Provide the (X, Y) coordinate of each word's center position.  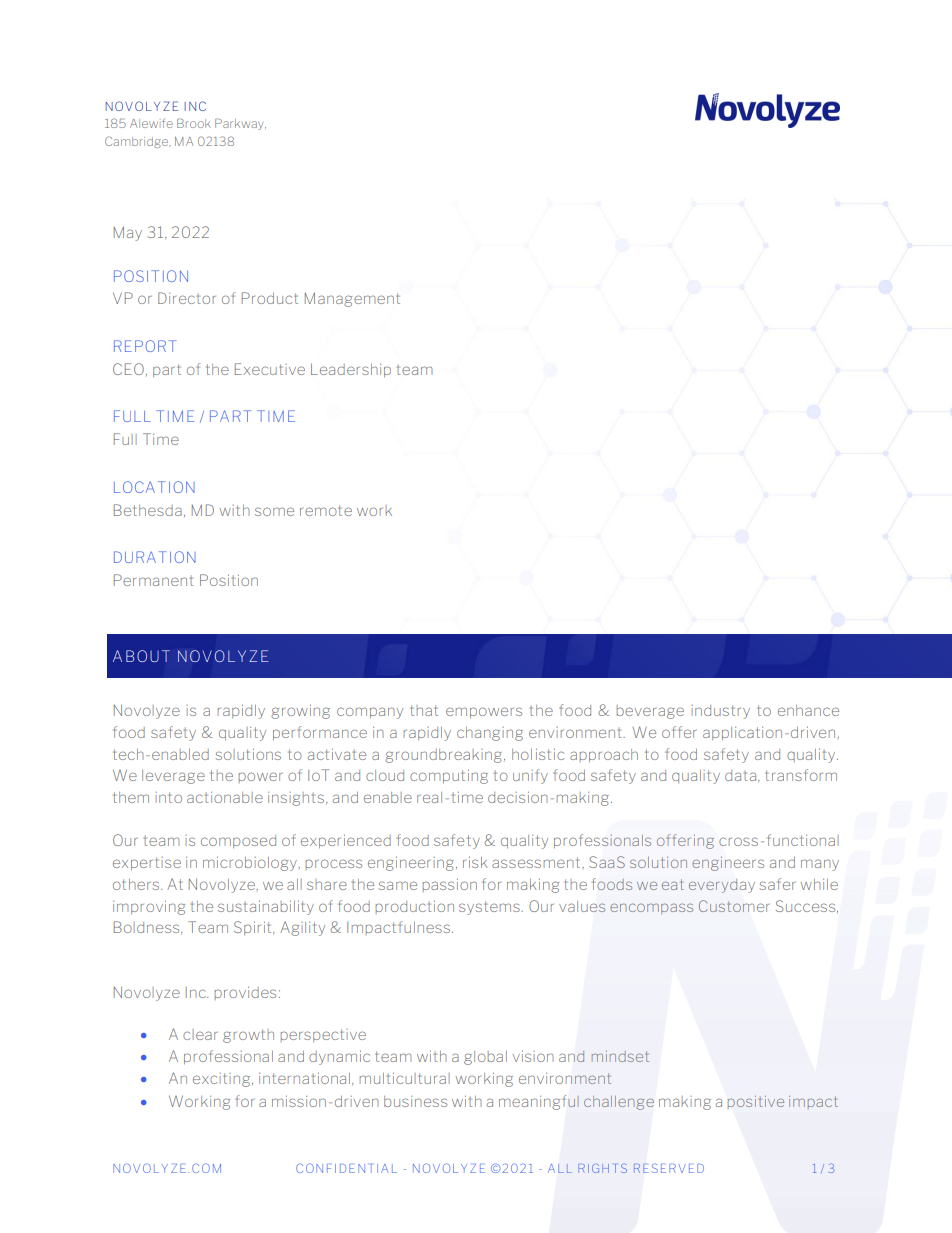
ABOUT (141, 656)
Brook (194, 123)
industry (720, 712)
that (424, 710)
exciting (223, 1080)
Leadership (351, 370)
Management (352, 299)
